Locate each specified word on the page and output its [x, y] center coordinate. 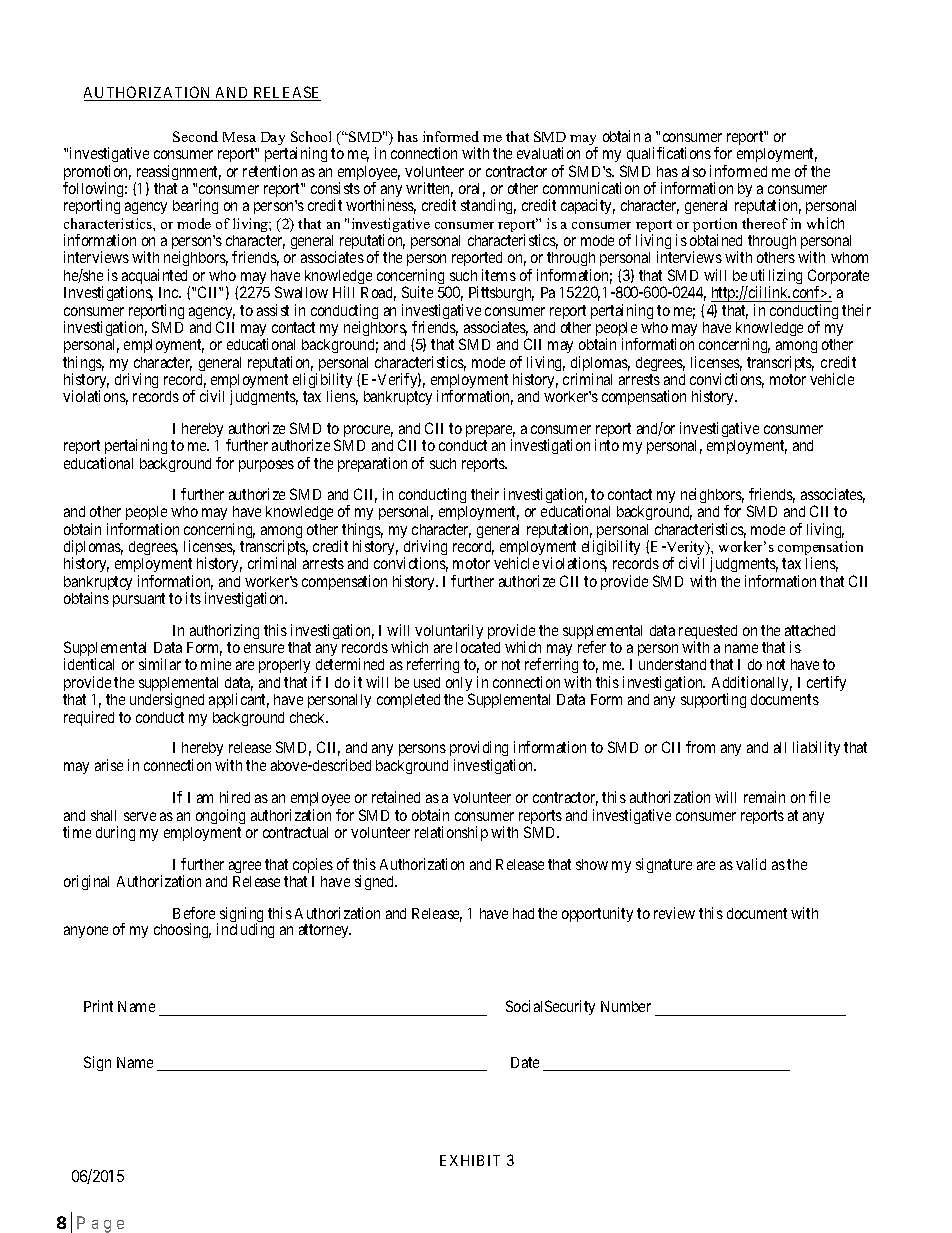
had [523, 913]
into [607, 445]
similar [160, 664]
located [478, 647]
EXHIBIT [470, 1160]
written [429, 189]
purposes [266, 466]
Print [98, 1006]
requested [708, 633]
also [694, 171]
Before [194, 913]
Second [195, 136]
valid [751, 864]
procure [368, 431]
